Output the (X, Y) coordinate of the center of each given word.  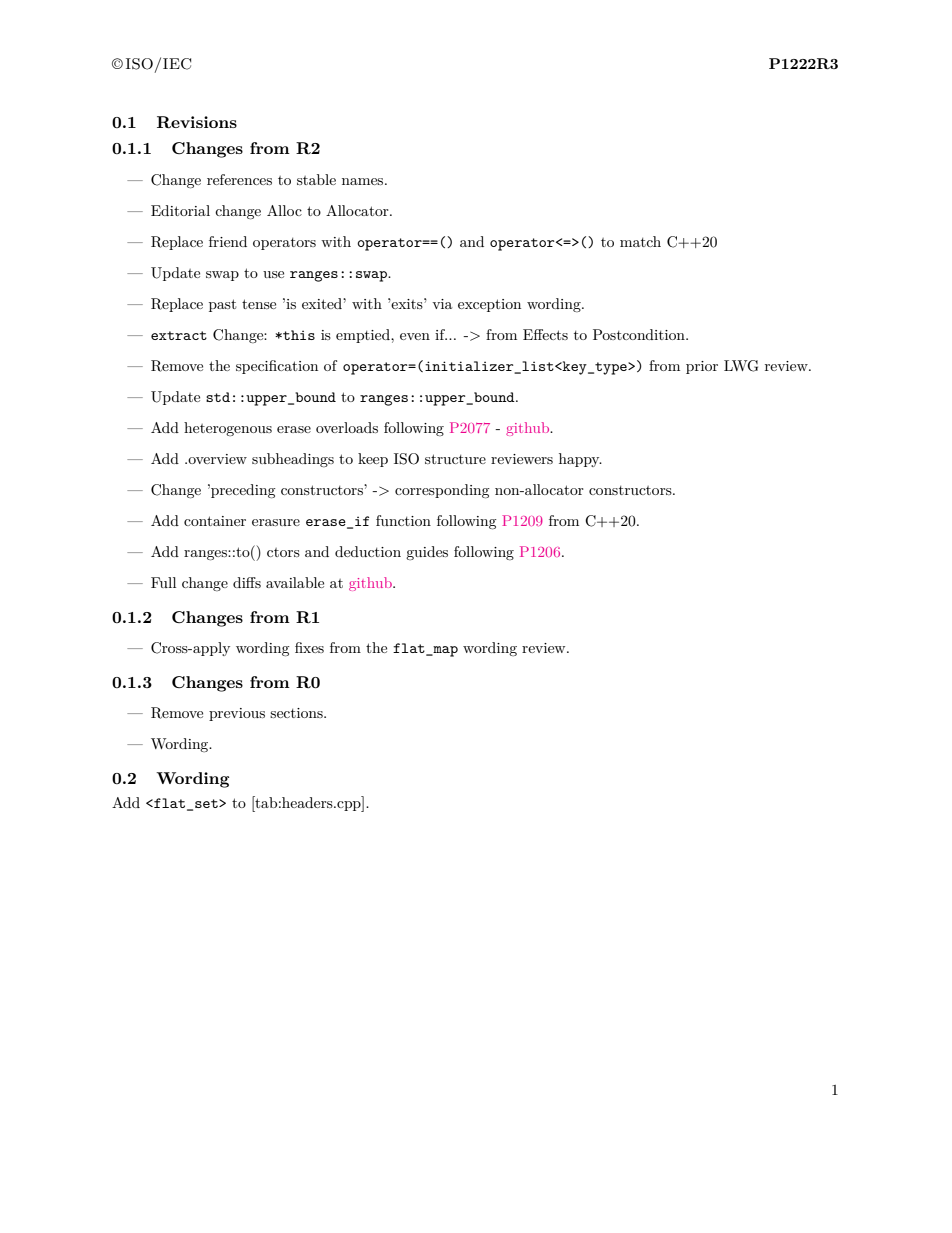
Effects (545, 334)
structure (455, 459)
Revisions (197, 122)
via (442, 304)
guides (427, 553)
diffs (247, 582)
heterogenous (228, 429)
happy (580, 460)
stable (316, 179)
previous (237, 714)
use (273, 274)
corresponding (442, 491)
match (640, 241)
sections (297, 713)
